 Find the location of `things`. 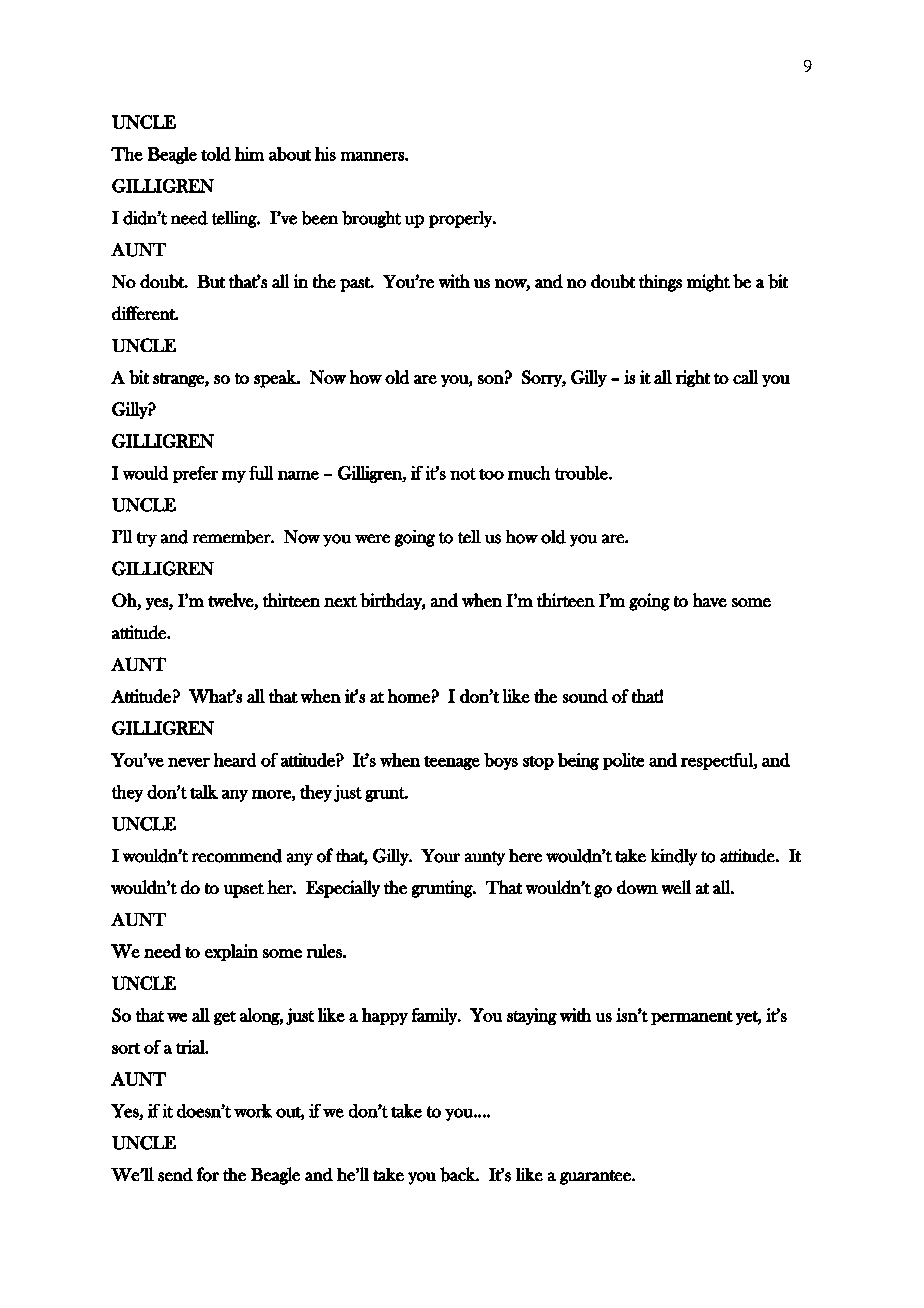

things is located at coordinates (660, 283).
